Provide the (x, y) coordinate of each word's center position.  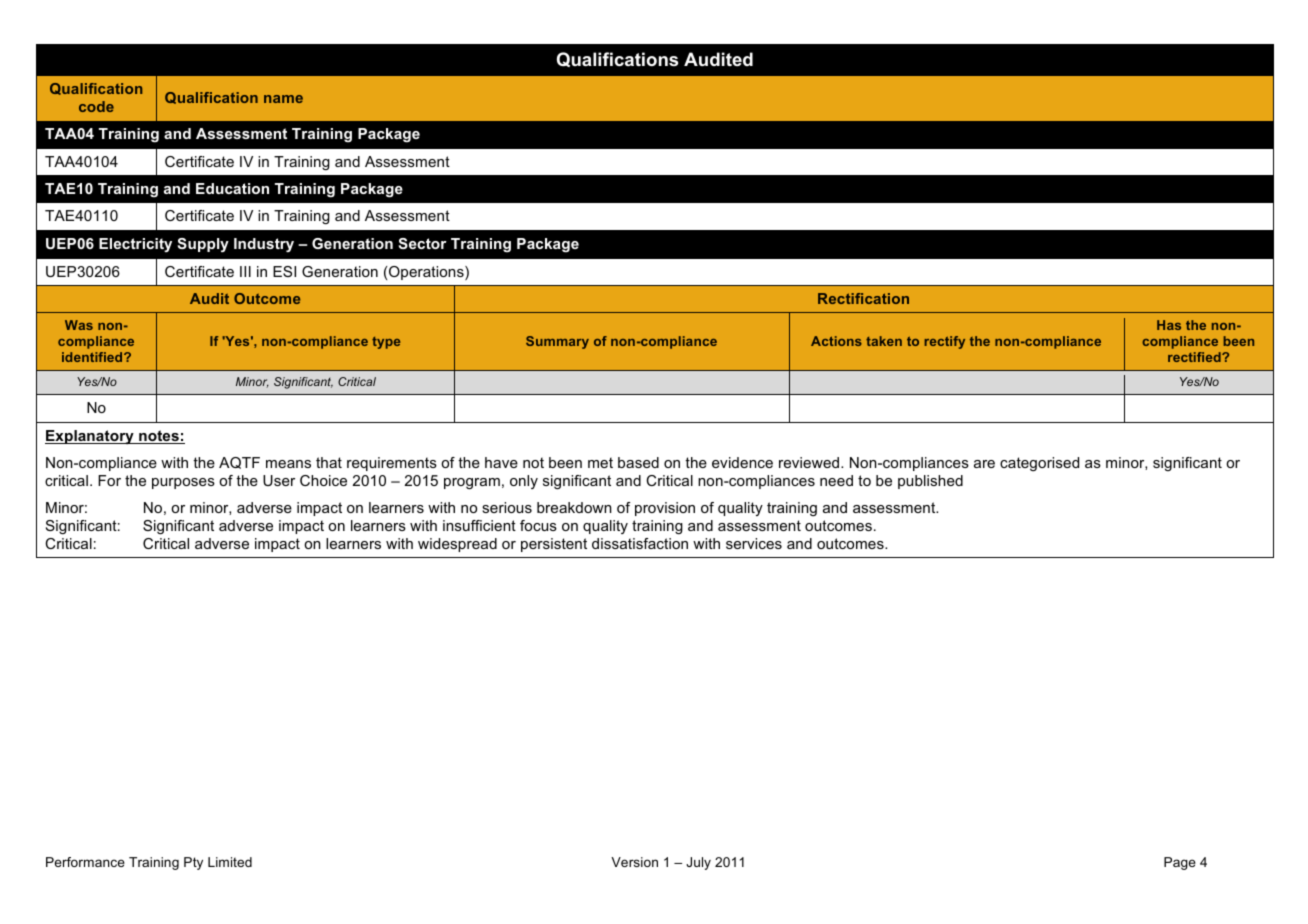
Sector (422, 243)
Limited (230, 862)
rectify (945, 342)
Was (79, 325)
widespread (457, 545)
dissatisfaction (640, 543)
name (283, 99)
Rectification (863, 298)
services (754, 543)
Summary (557, 342)
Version (634, 862)
